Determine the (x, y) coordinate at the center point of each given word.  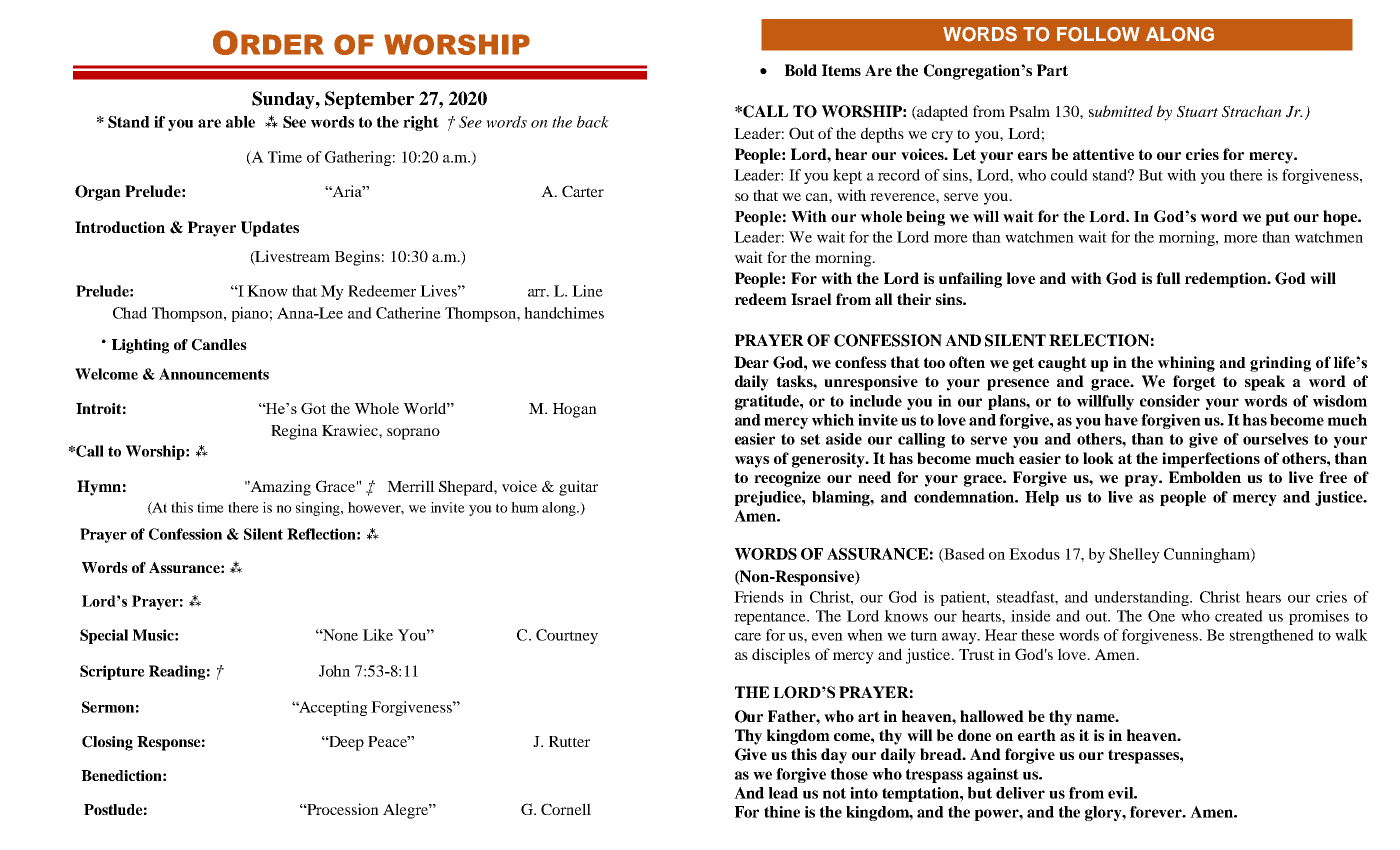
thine (782, 812)
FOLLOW (1098, 34)
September (369, 100)
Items (841, 70)
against (993, 775)
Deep (345, 743)
